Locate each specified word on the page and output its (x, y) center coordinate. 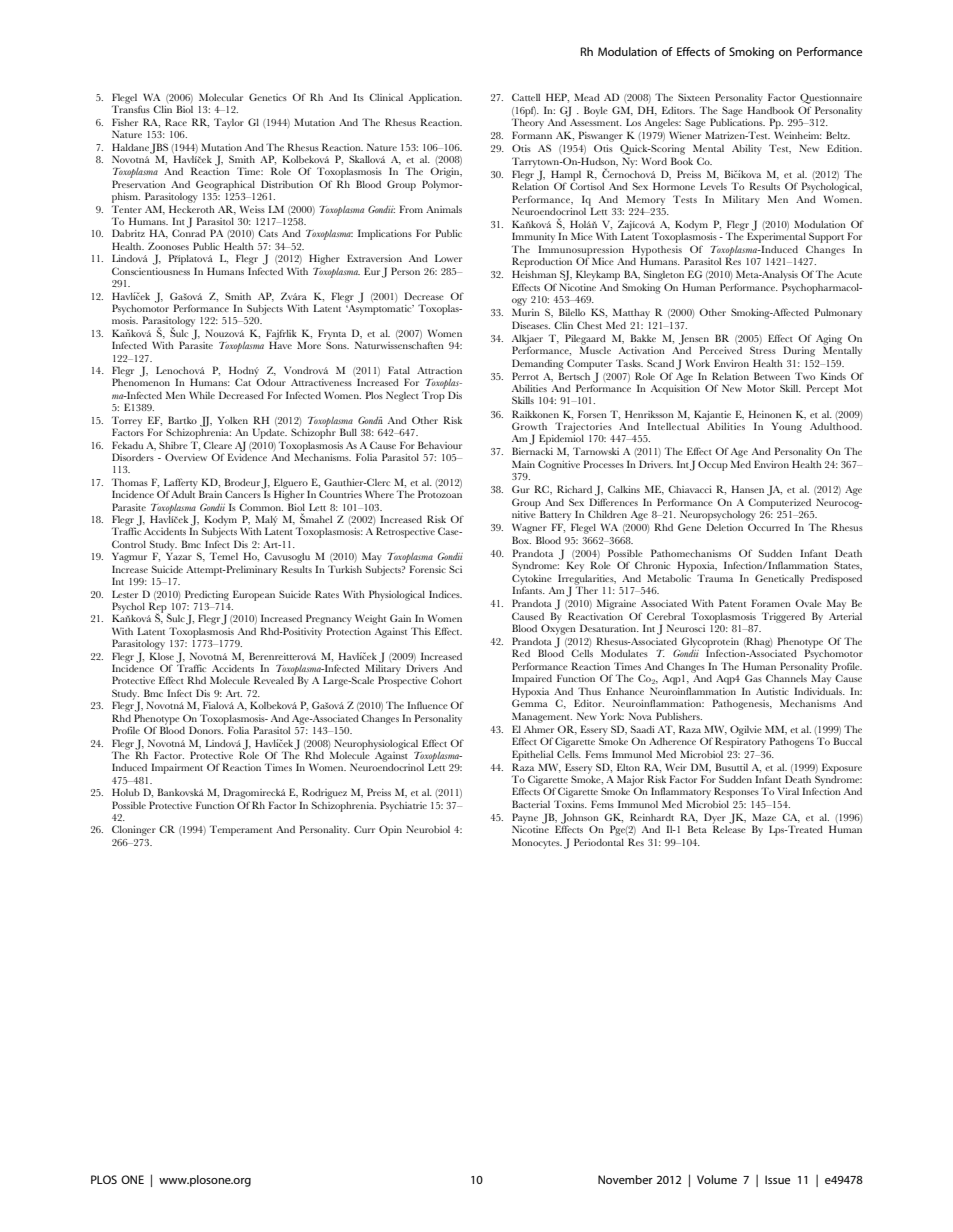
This (421, 631)
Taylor (229, 123)
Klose (161, 656)
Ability (747, 150)
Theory (528, 122)
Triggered (783, 617)
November (625, 1179)
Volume (717, 1179)
